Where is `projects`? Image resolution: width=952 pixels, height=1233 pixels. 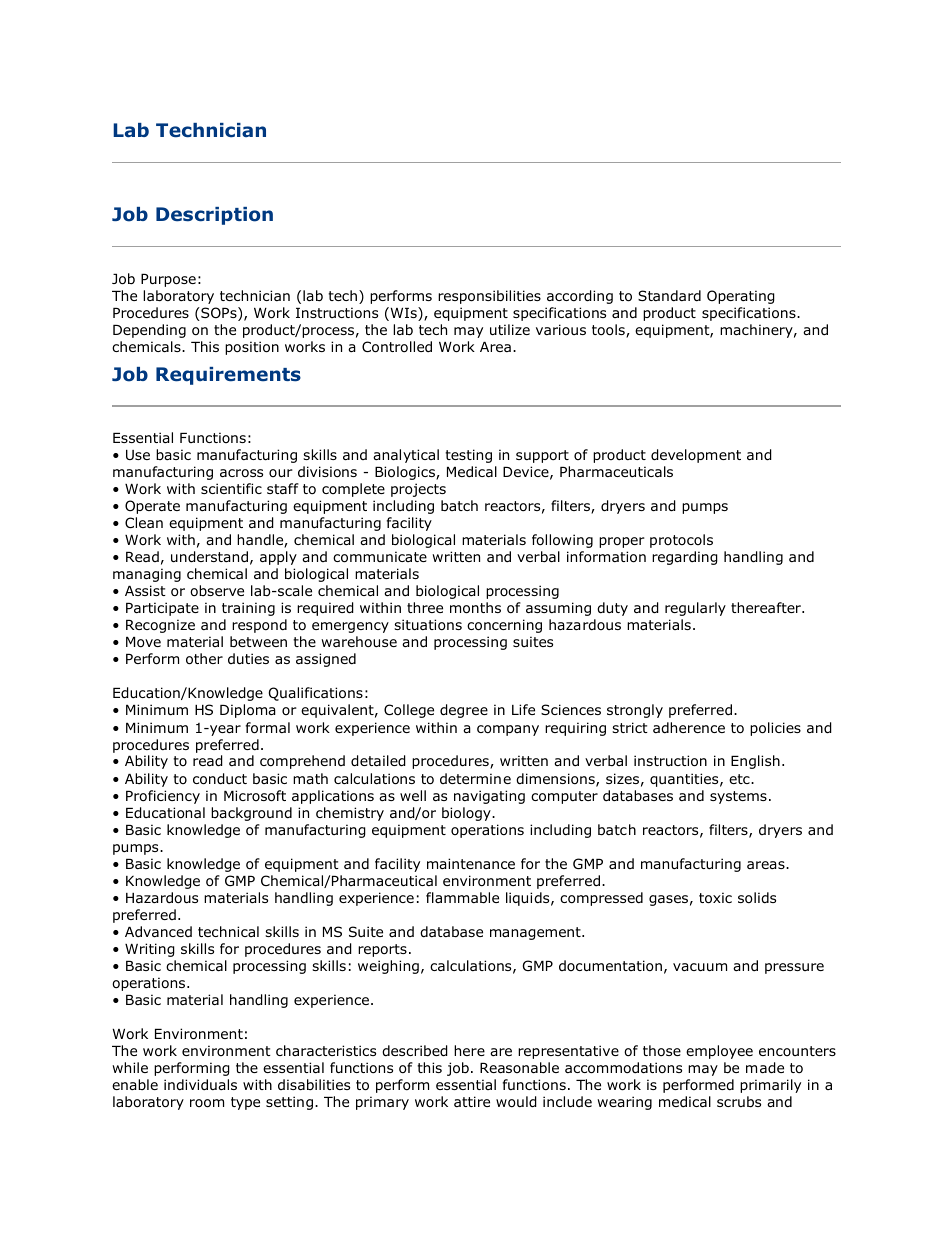
projects is located at coordinates (418, 490).
